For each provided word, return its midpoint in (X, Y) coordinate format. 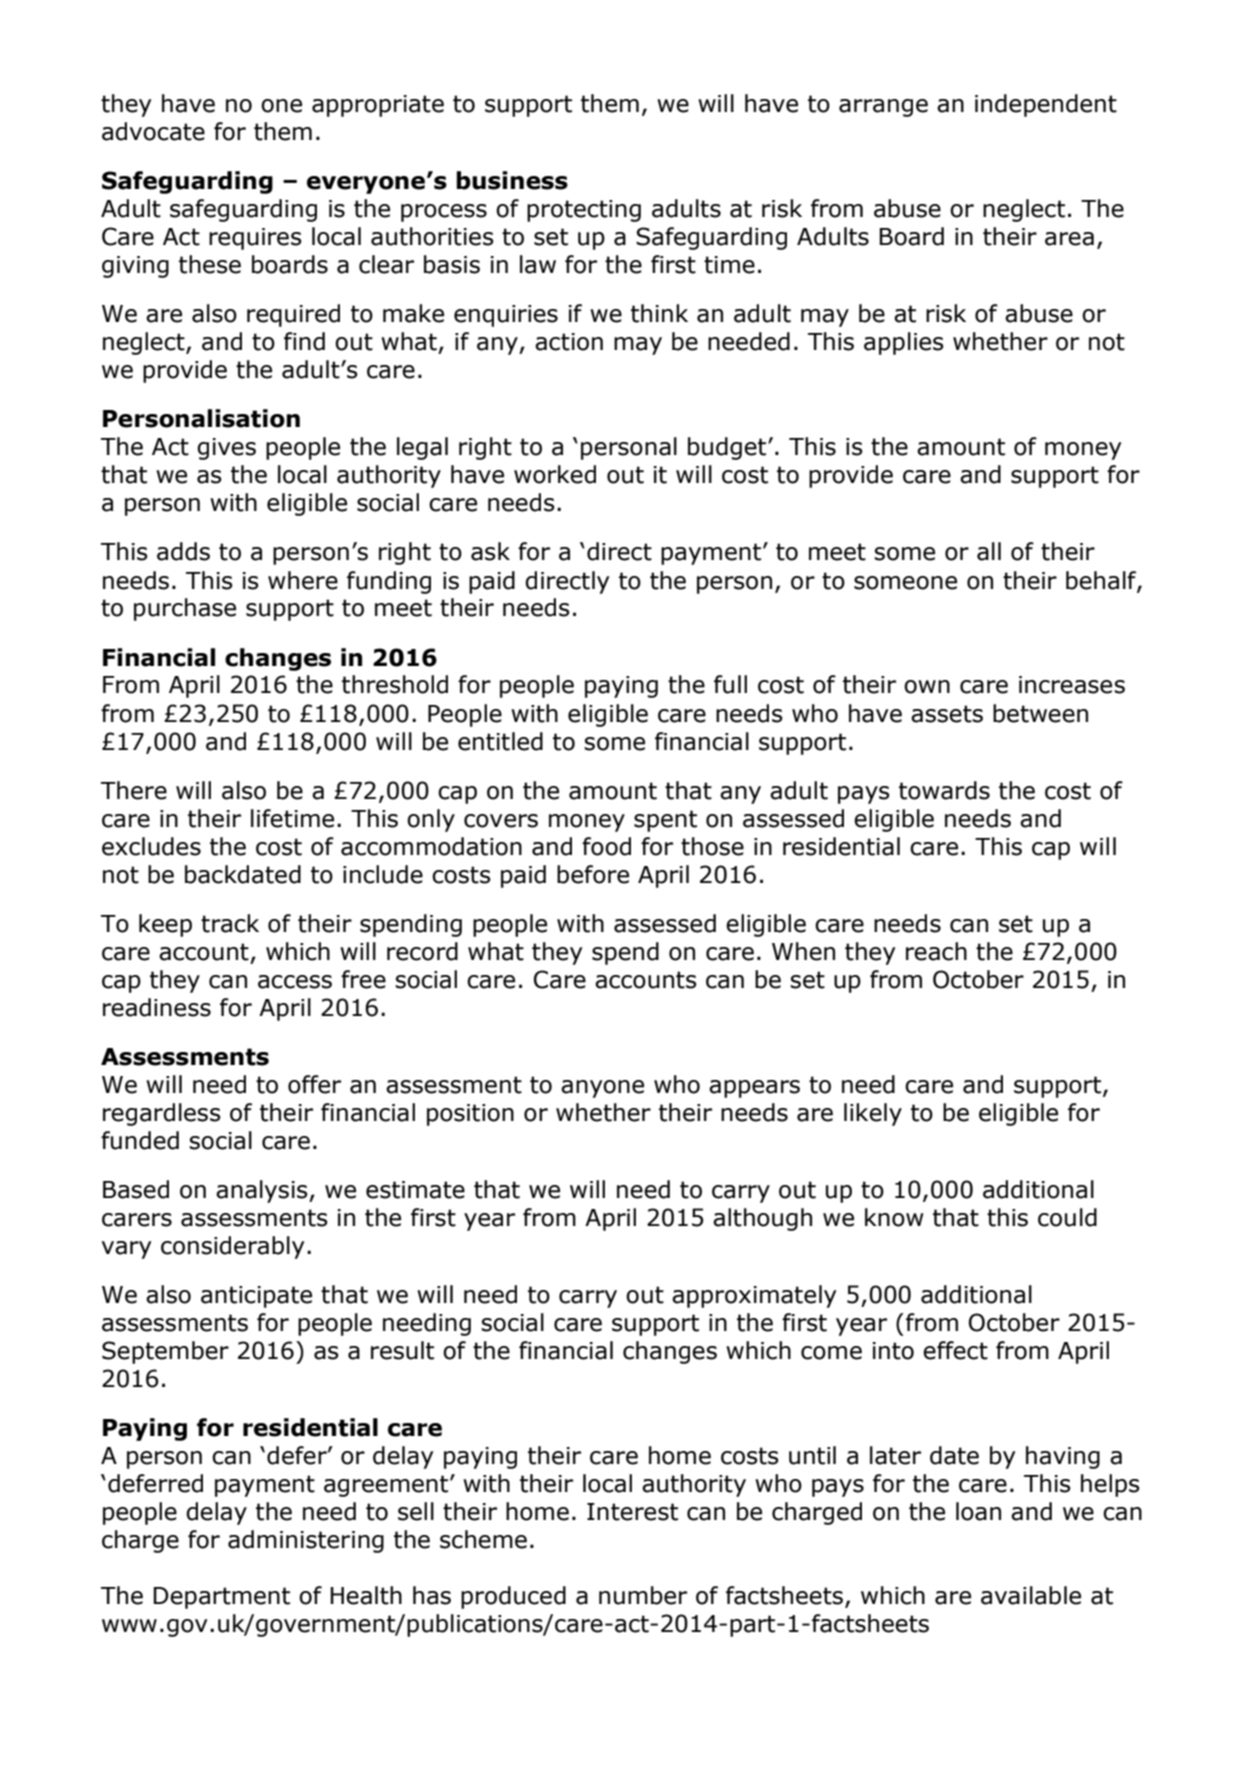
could (1067, 1217)
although (762, 1219)
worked (555, 474)
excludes (151, 846)
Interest (632, 1512)
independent (1046, 105)
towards (944, 790)
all (989, 551)
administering (306, 1541)
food (606, 846)
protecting (584, 211)
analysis (263, 1191)
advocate (153, 131)
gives (226, 449)
